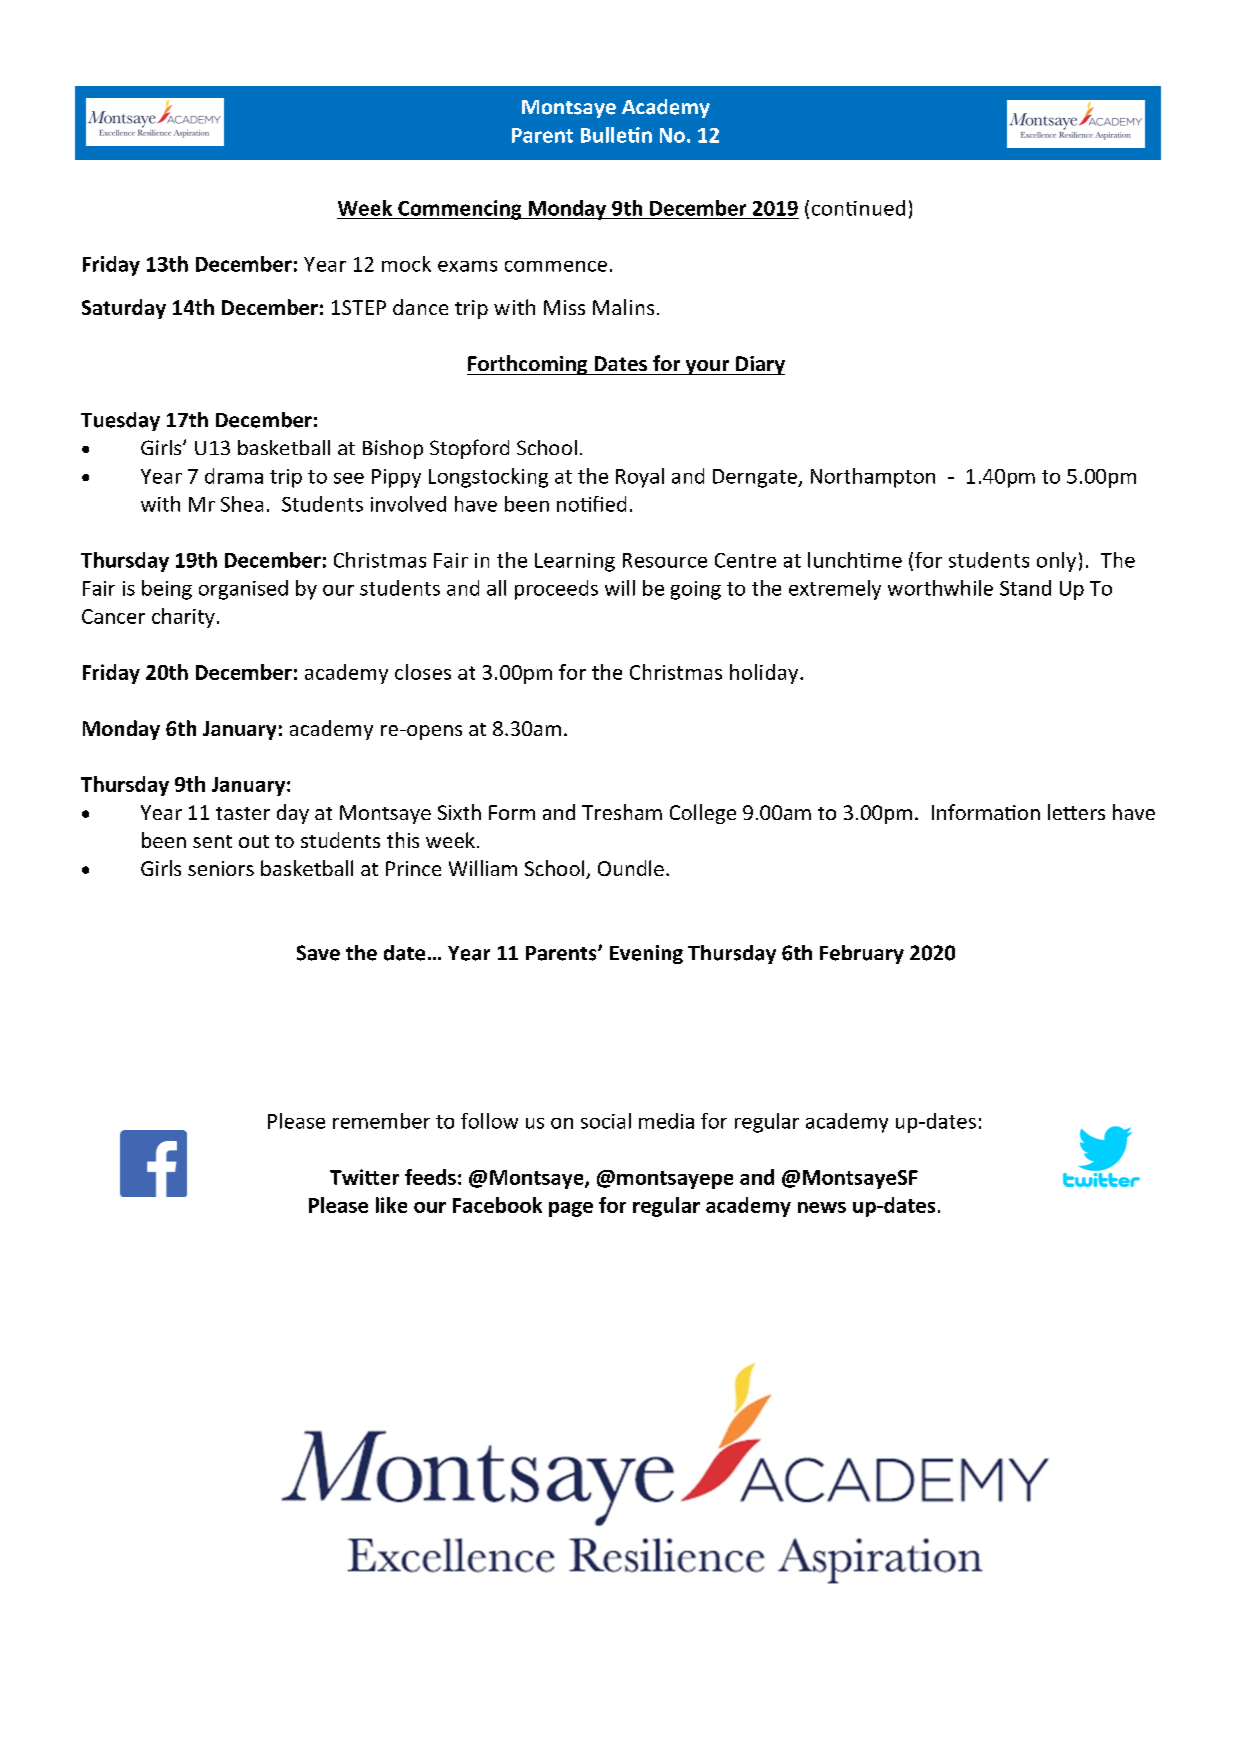  What do you see at coordinates (858, 208) in the screenshot?
I see `continued` at bounding box center [858, 208].
